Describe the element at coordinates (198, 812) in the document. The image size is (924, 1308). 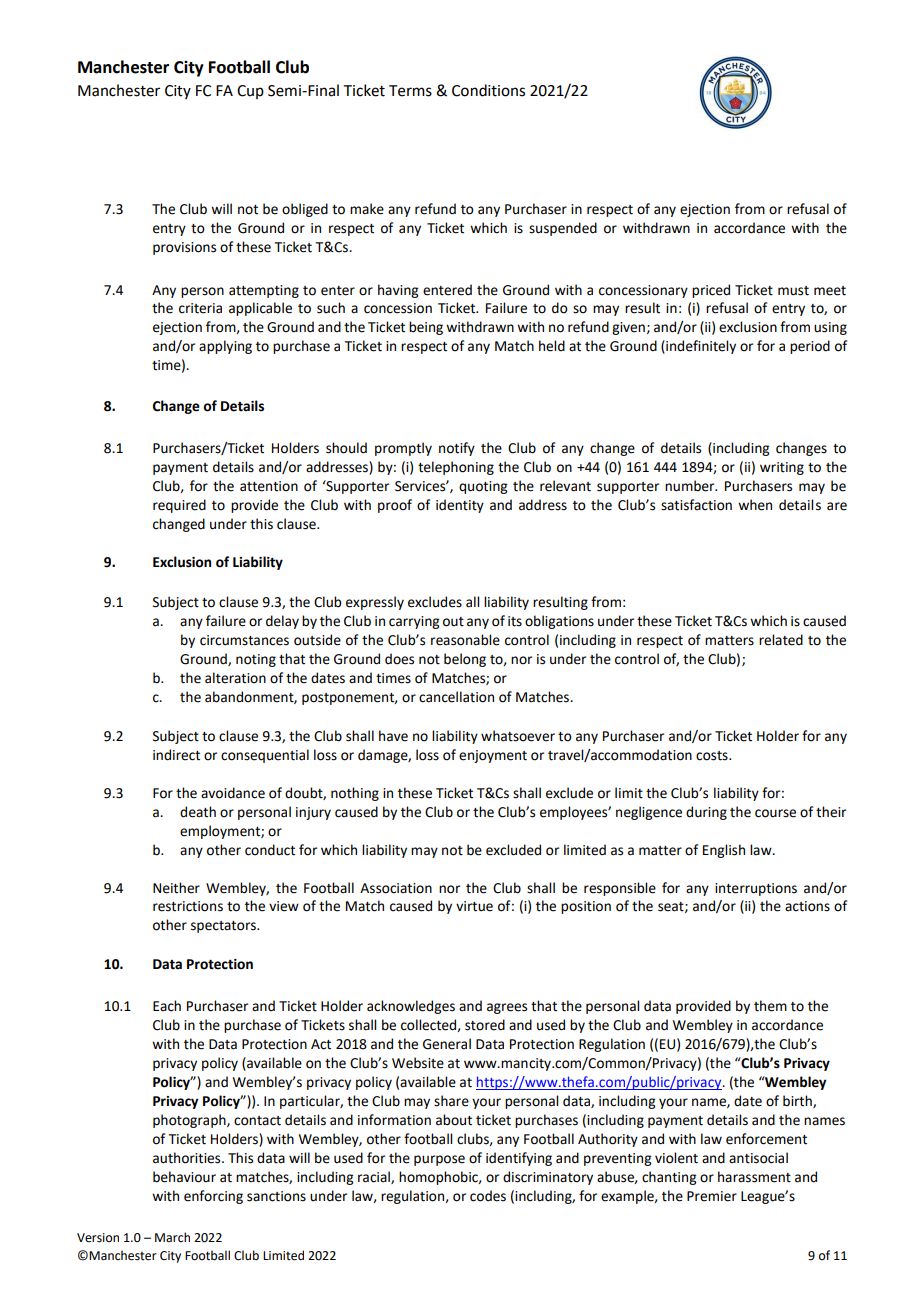
I see `death` at that location.
